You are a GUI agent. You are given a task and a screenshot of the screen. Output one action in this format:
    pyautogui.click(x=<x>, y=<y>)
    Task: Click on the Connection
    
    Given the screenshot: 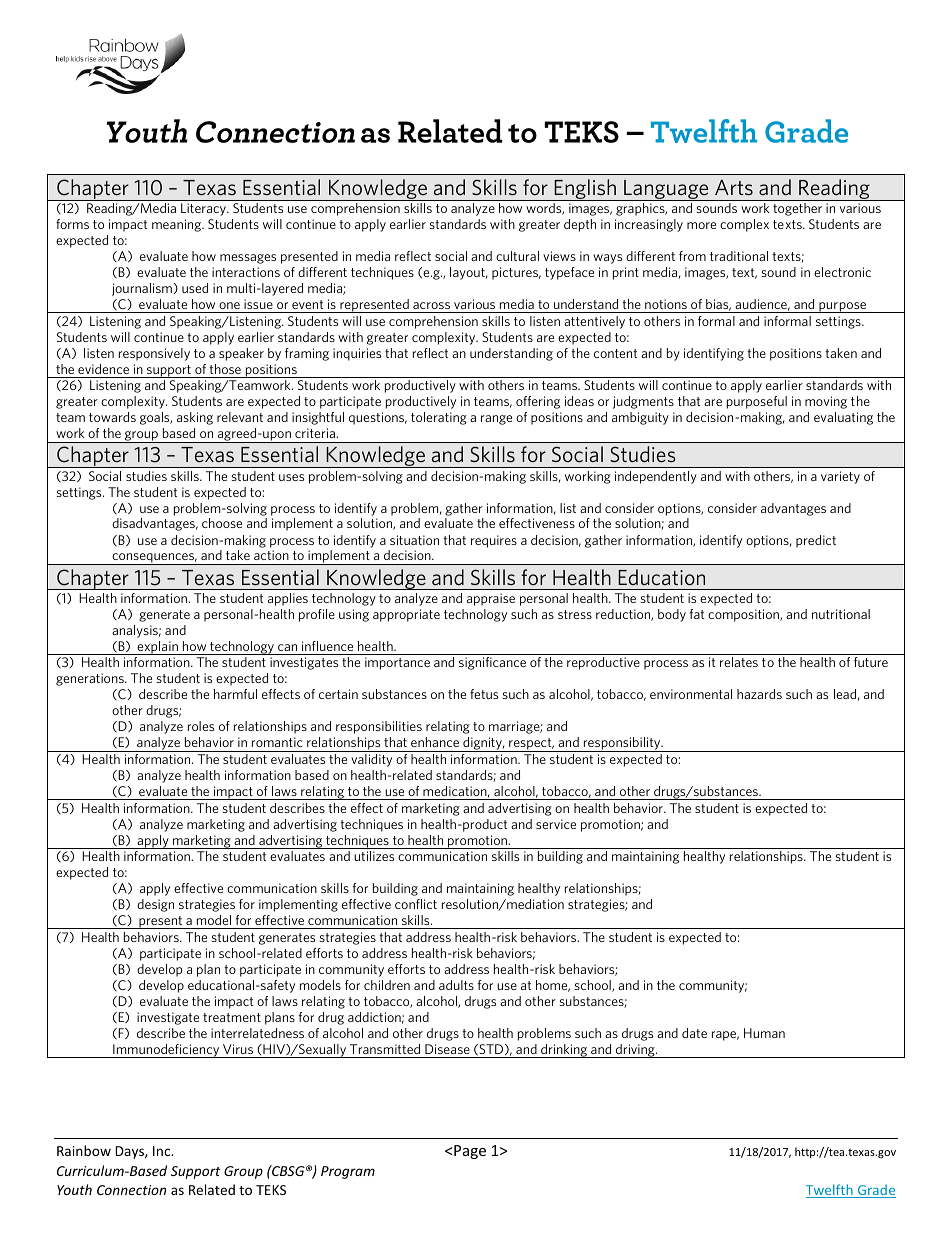 What is the action you would take?
    pyautogui.click(x=131, y=1190)
